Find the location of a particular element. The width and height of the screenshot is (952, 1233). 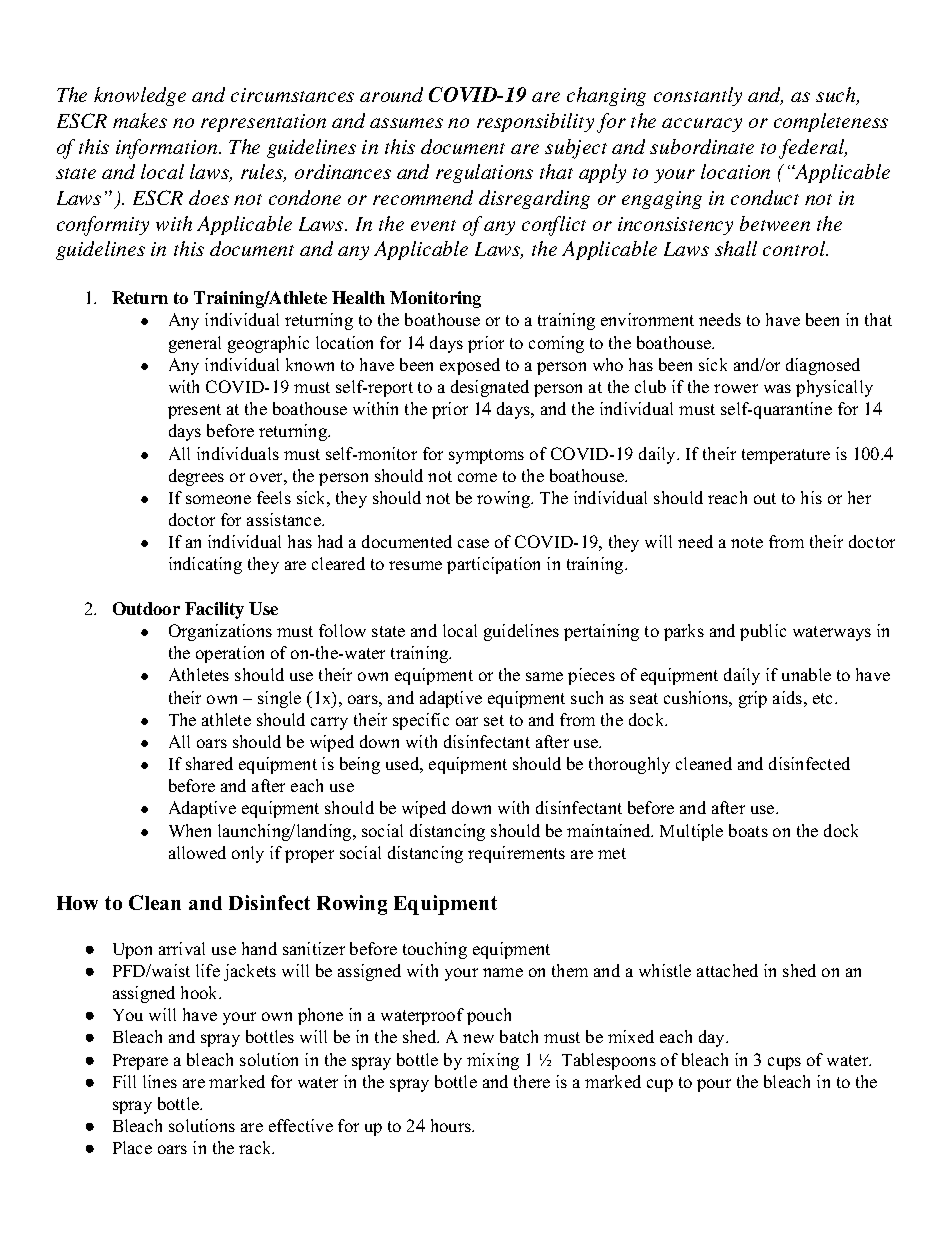

boats is located at coordinates (748, 830).
